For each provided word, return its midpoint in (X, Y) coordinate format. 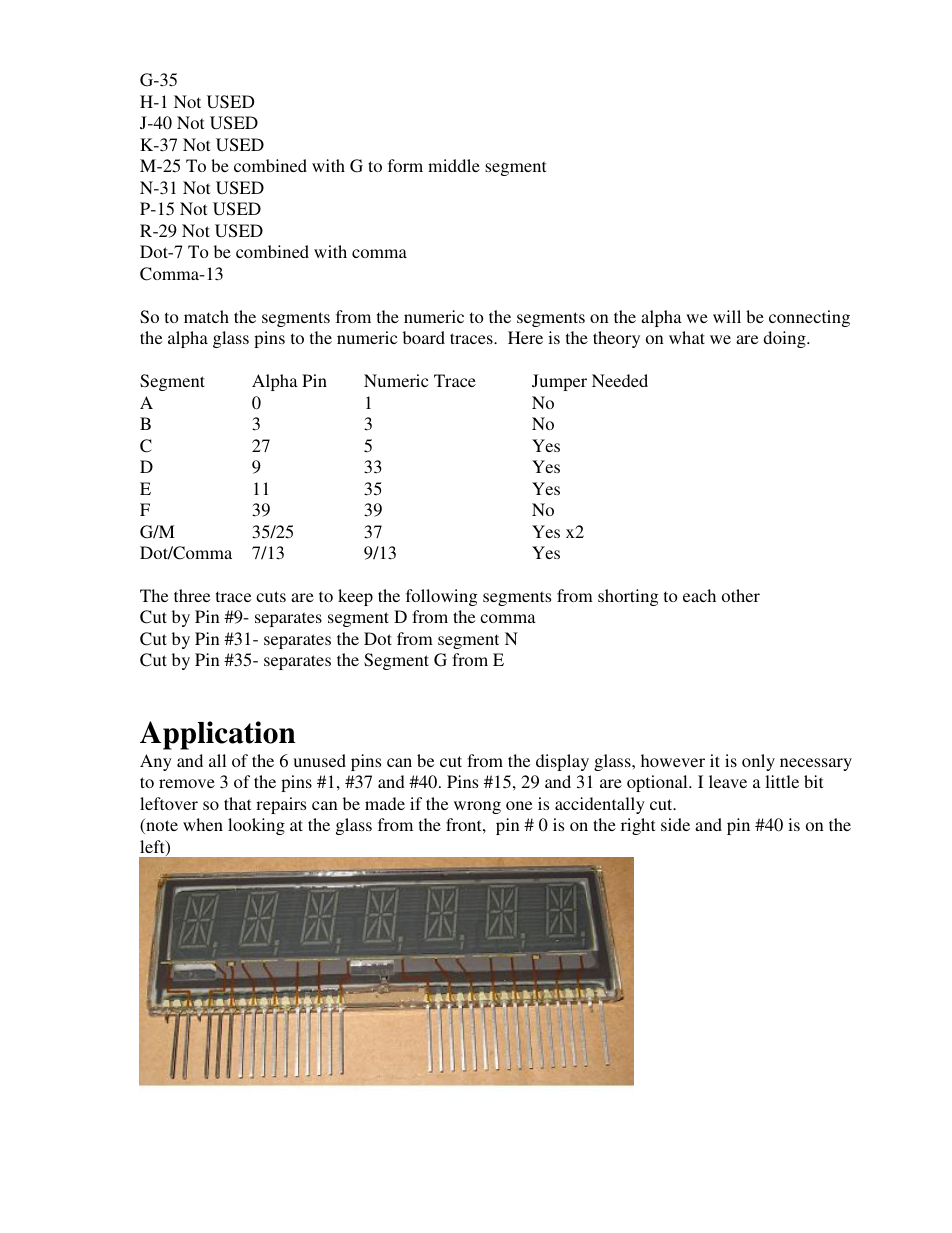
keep (355, 597)
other (741, 595)
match (206, 316)
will (727, 316)
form (405, 165)
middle (454, 165)
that (237, 803)
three (192, 595)
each (699, 595)
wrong (477, 807)
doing (785, 339)
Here (525, 337)
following (441, 597)
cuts (271, 596)
